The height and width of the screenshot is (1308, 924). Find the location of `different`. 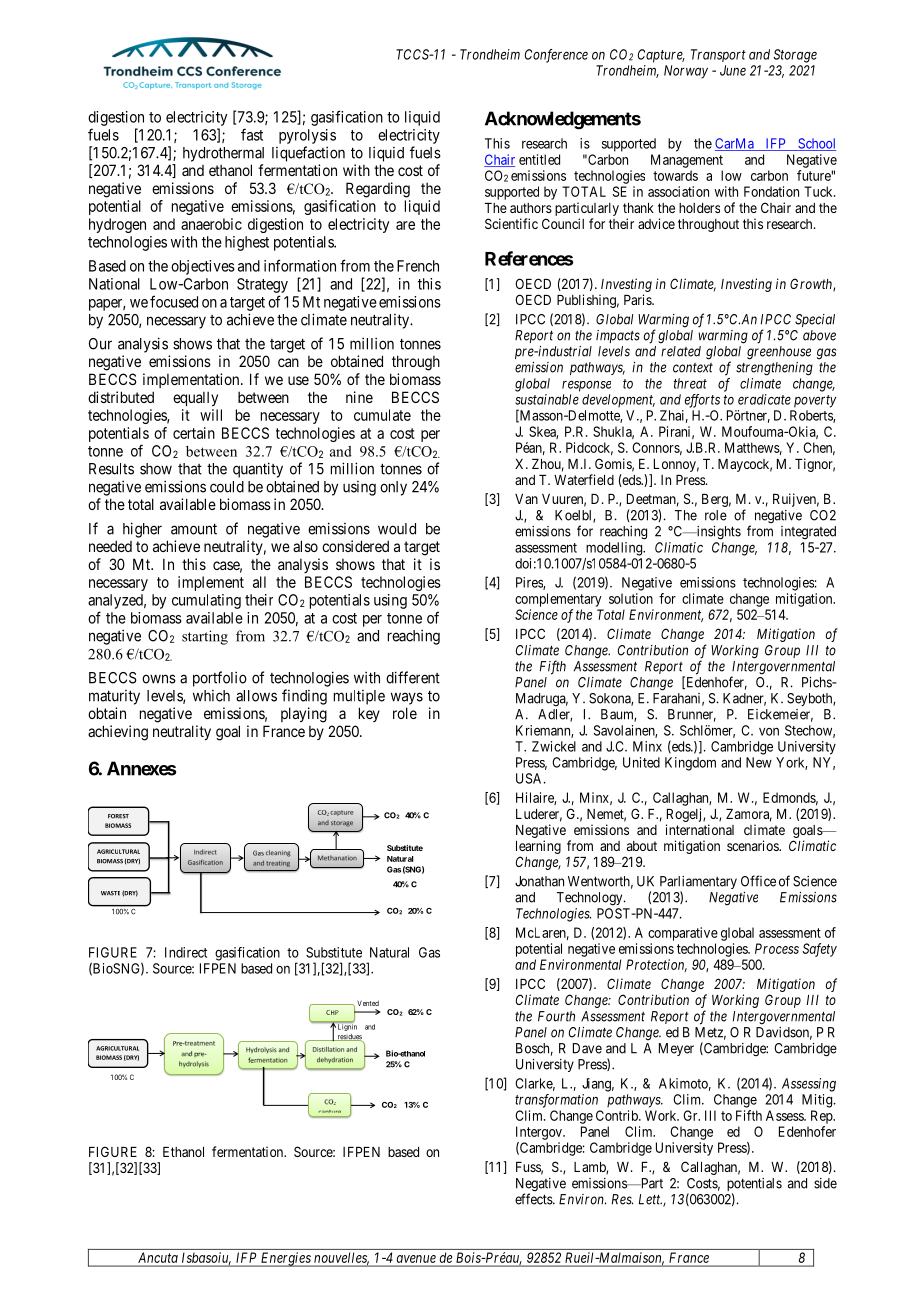

different is located at coordinates (413, 677).
